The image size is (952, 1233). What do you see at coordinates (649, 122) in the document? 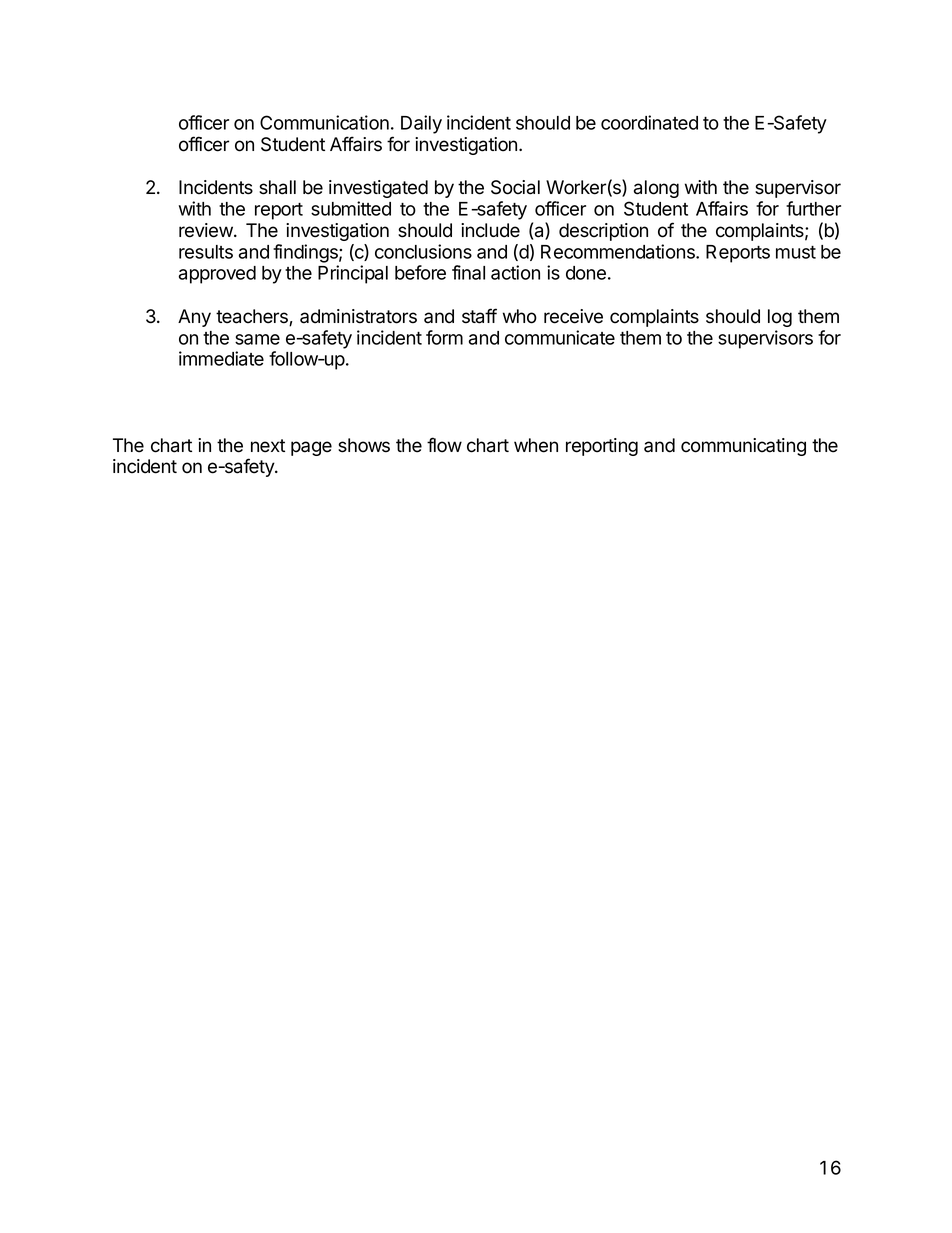
I see `coordinated` at bounding box center [649, 122].
